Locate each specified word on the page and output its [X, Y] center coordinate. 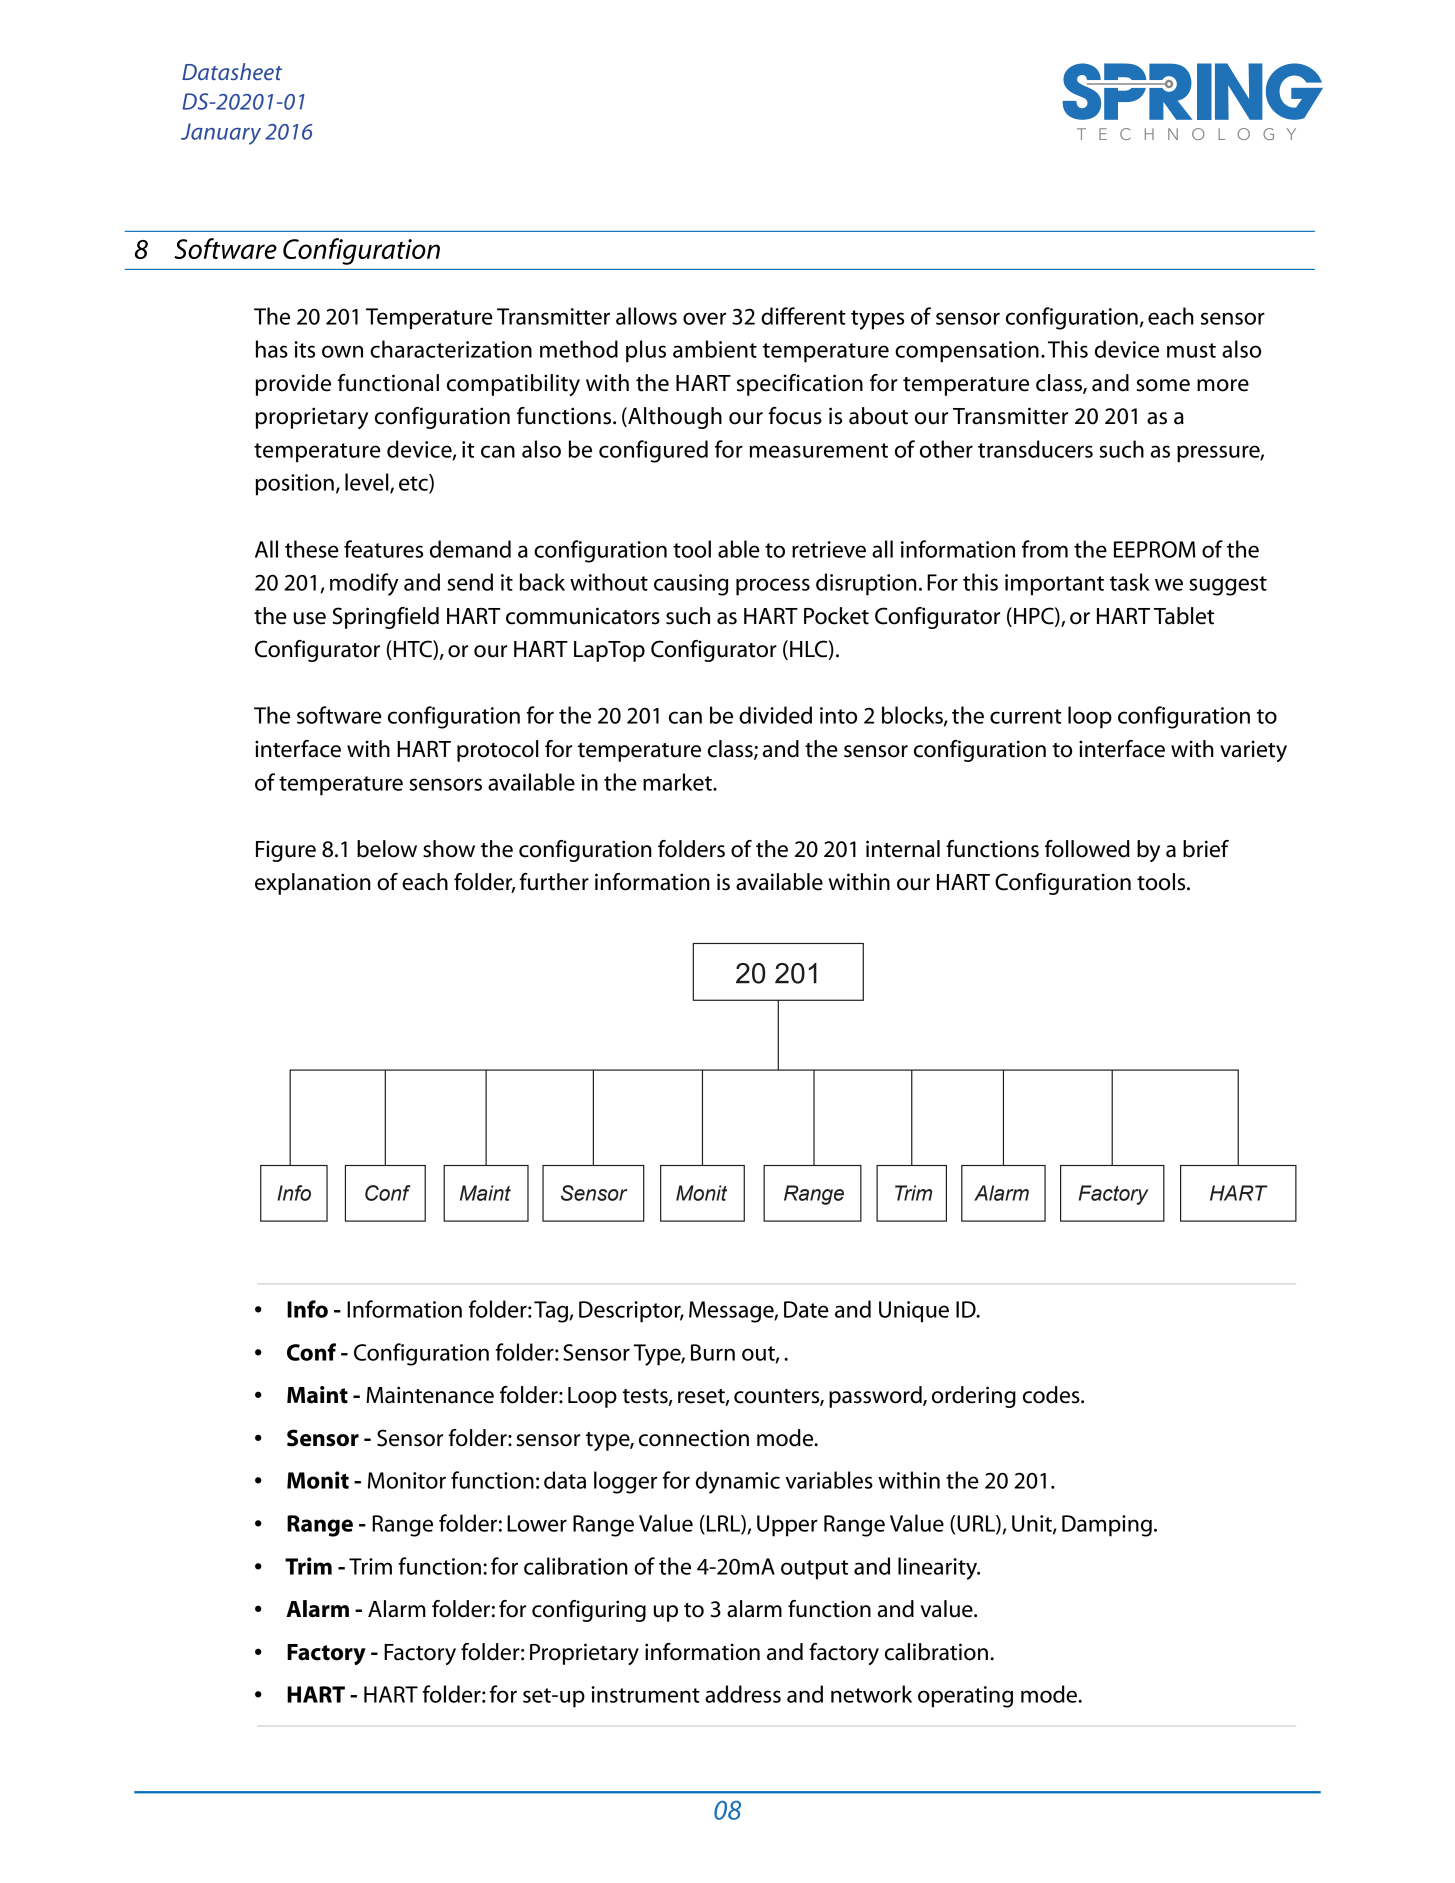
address [743, 1694]
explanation [313, 884]
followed [1087, 849]
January [221, 134]
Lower [537, 1523]
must [1191, 350]
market [678, 782]
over [704, 318]
